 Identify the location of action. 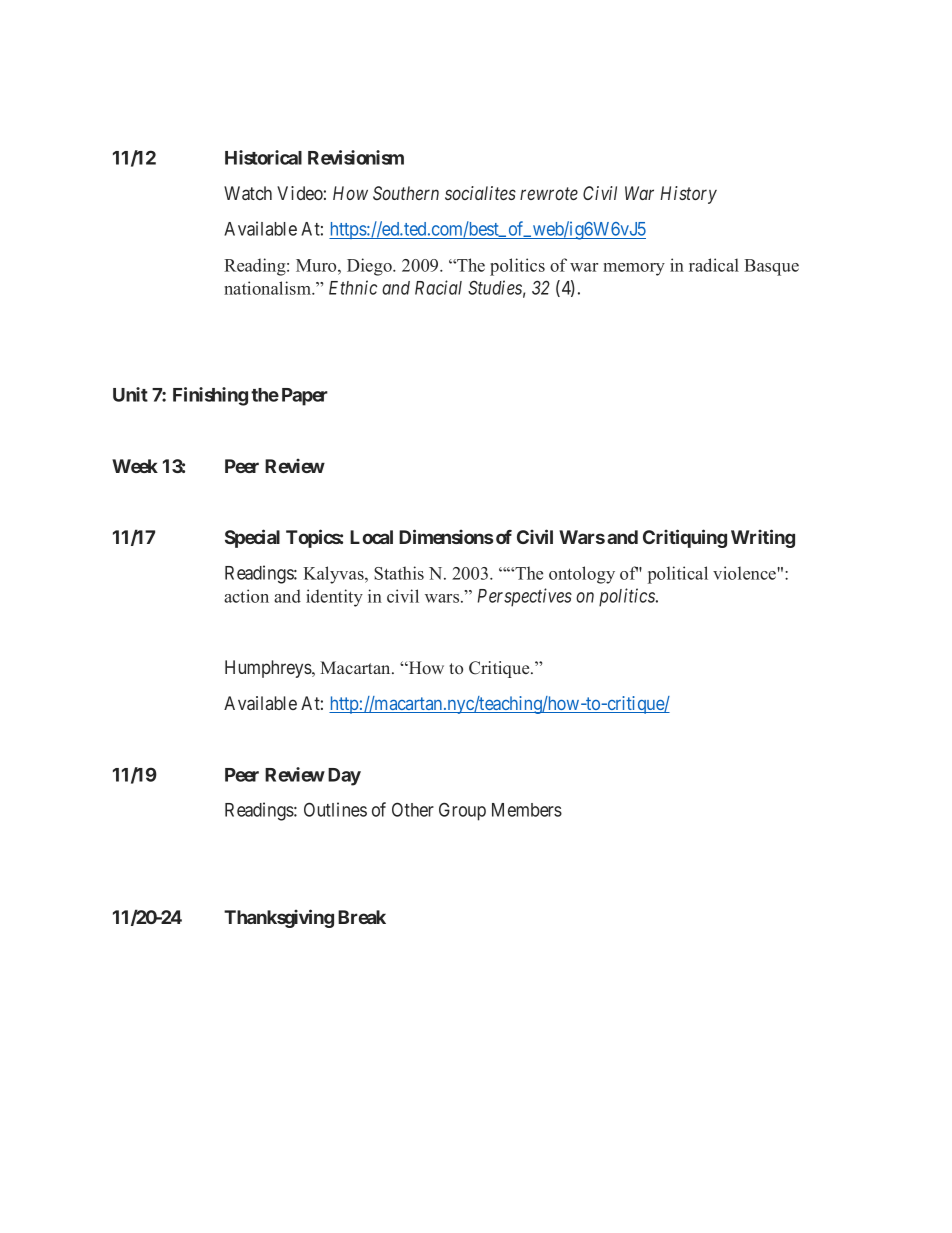
(246, 596).
